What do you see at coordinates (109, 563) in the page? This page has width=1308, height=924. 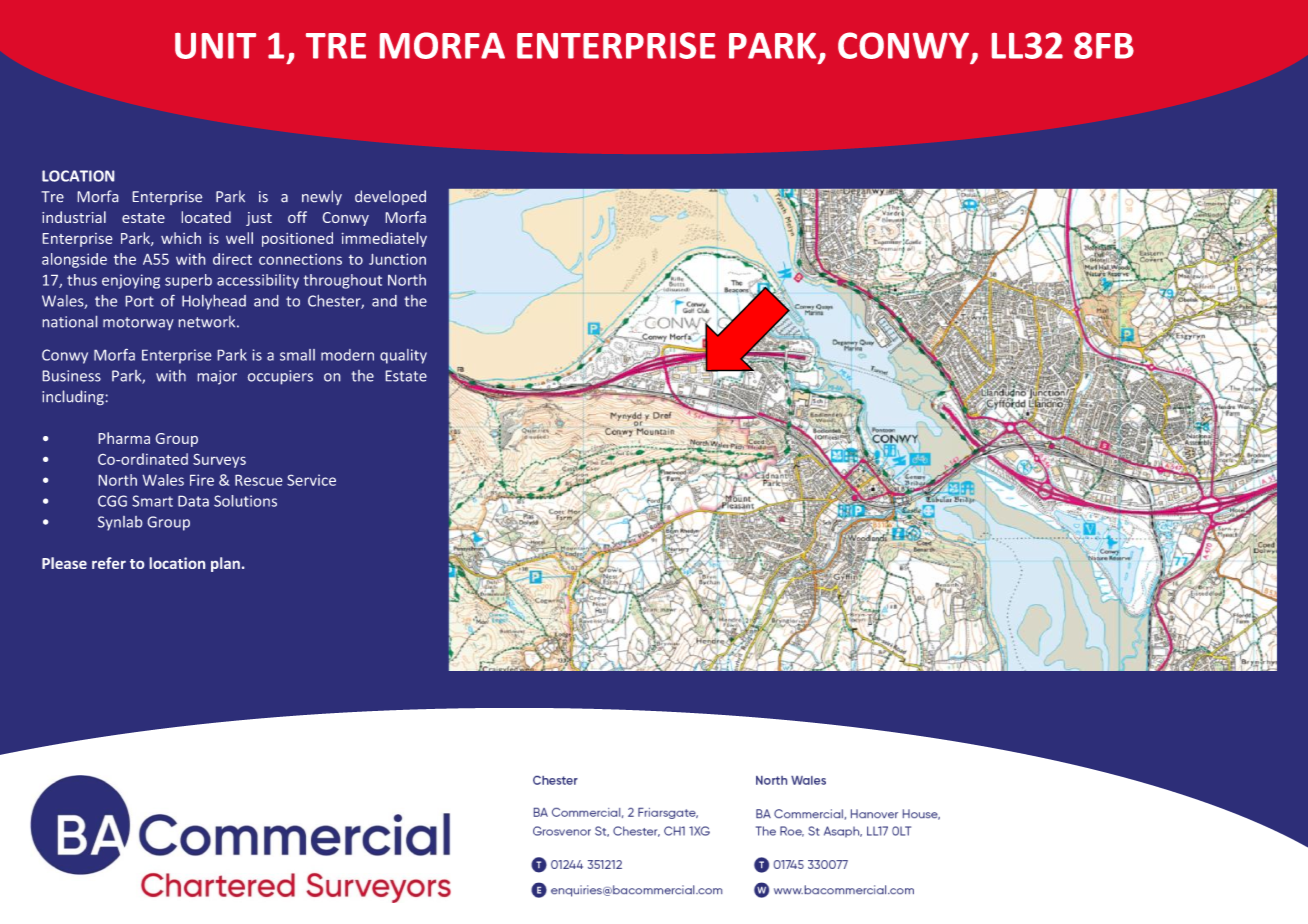 I see `refer` at bounding box center [109, 563].
